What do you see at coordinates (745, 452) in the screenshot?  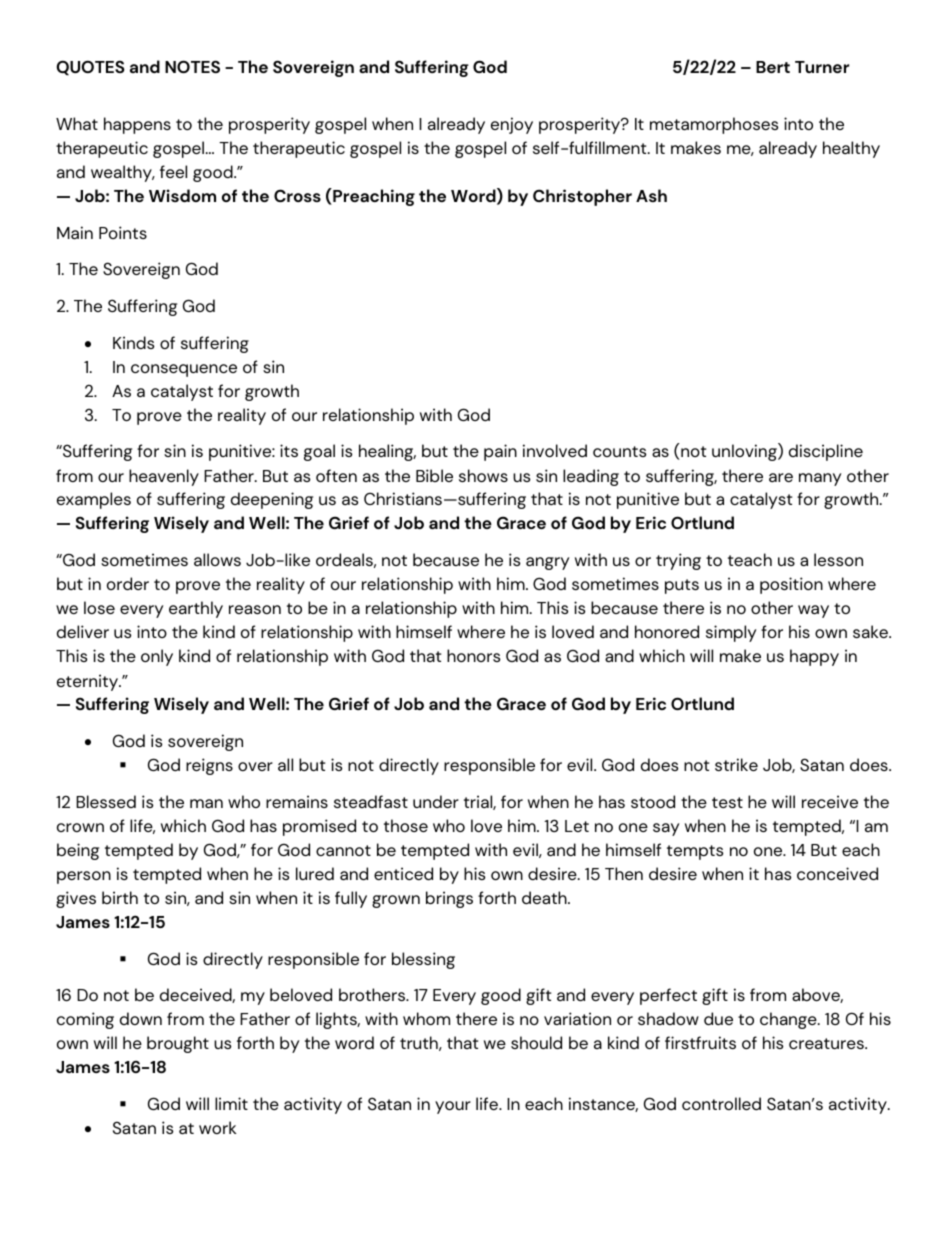 I see `unloving` at bounding box center [745, 452].
